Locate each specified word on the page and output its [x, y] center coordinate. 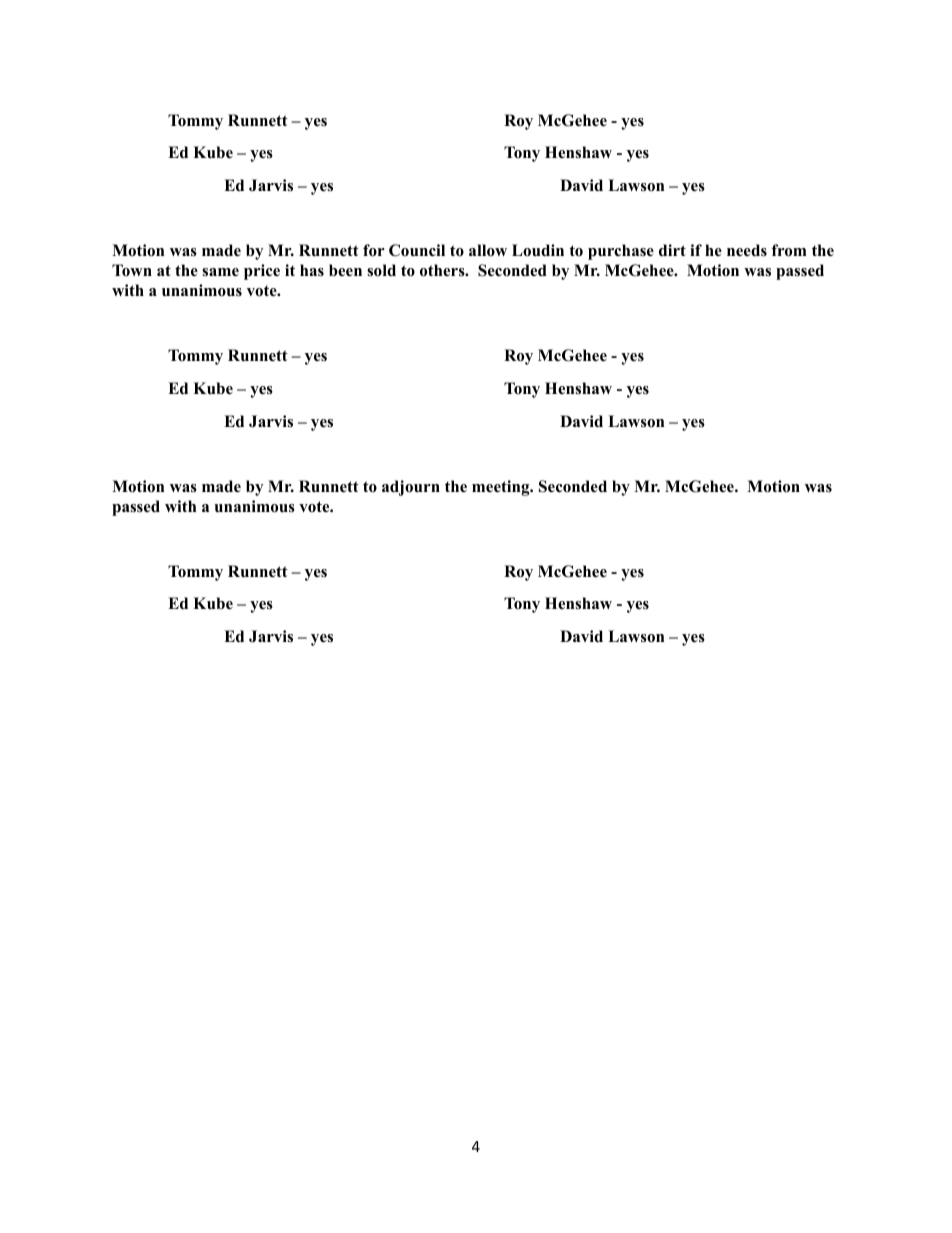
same [220, 272]
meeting [502, 488]
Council [417, 250]
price [262, 272]
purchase [621, 252]
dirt [672, 250]
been [345, 270]
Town [132, 270]
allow [488, 250]
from [789, 250]
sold [381, 270]
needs [747, 250]
